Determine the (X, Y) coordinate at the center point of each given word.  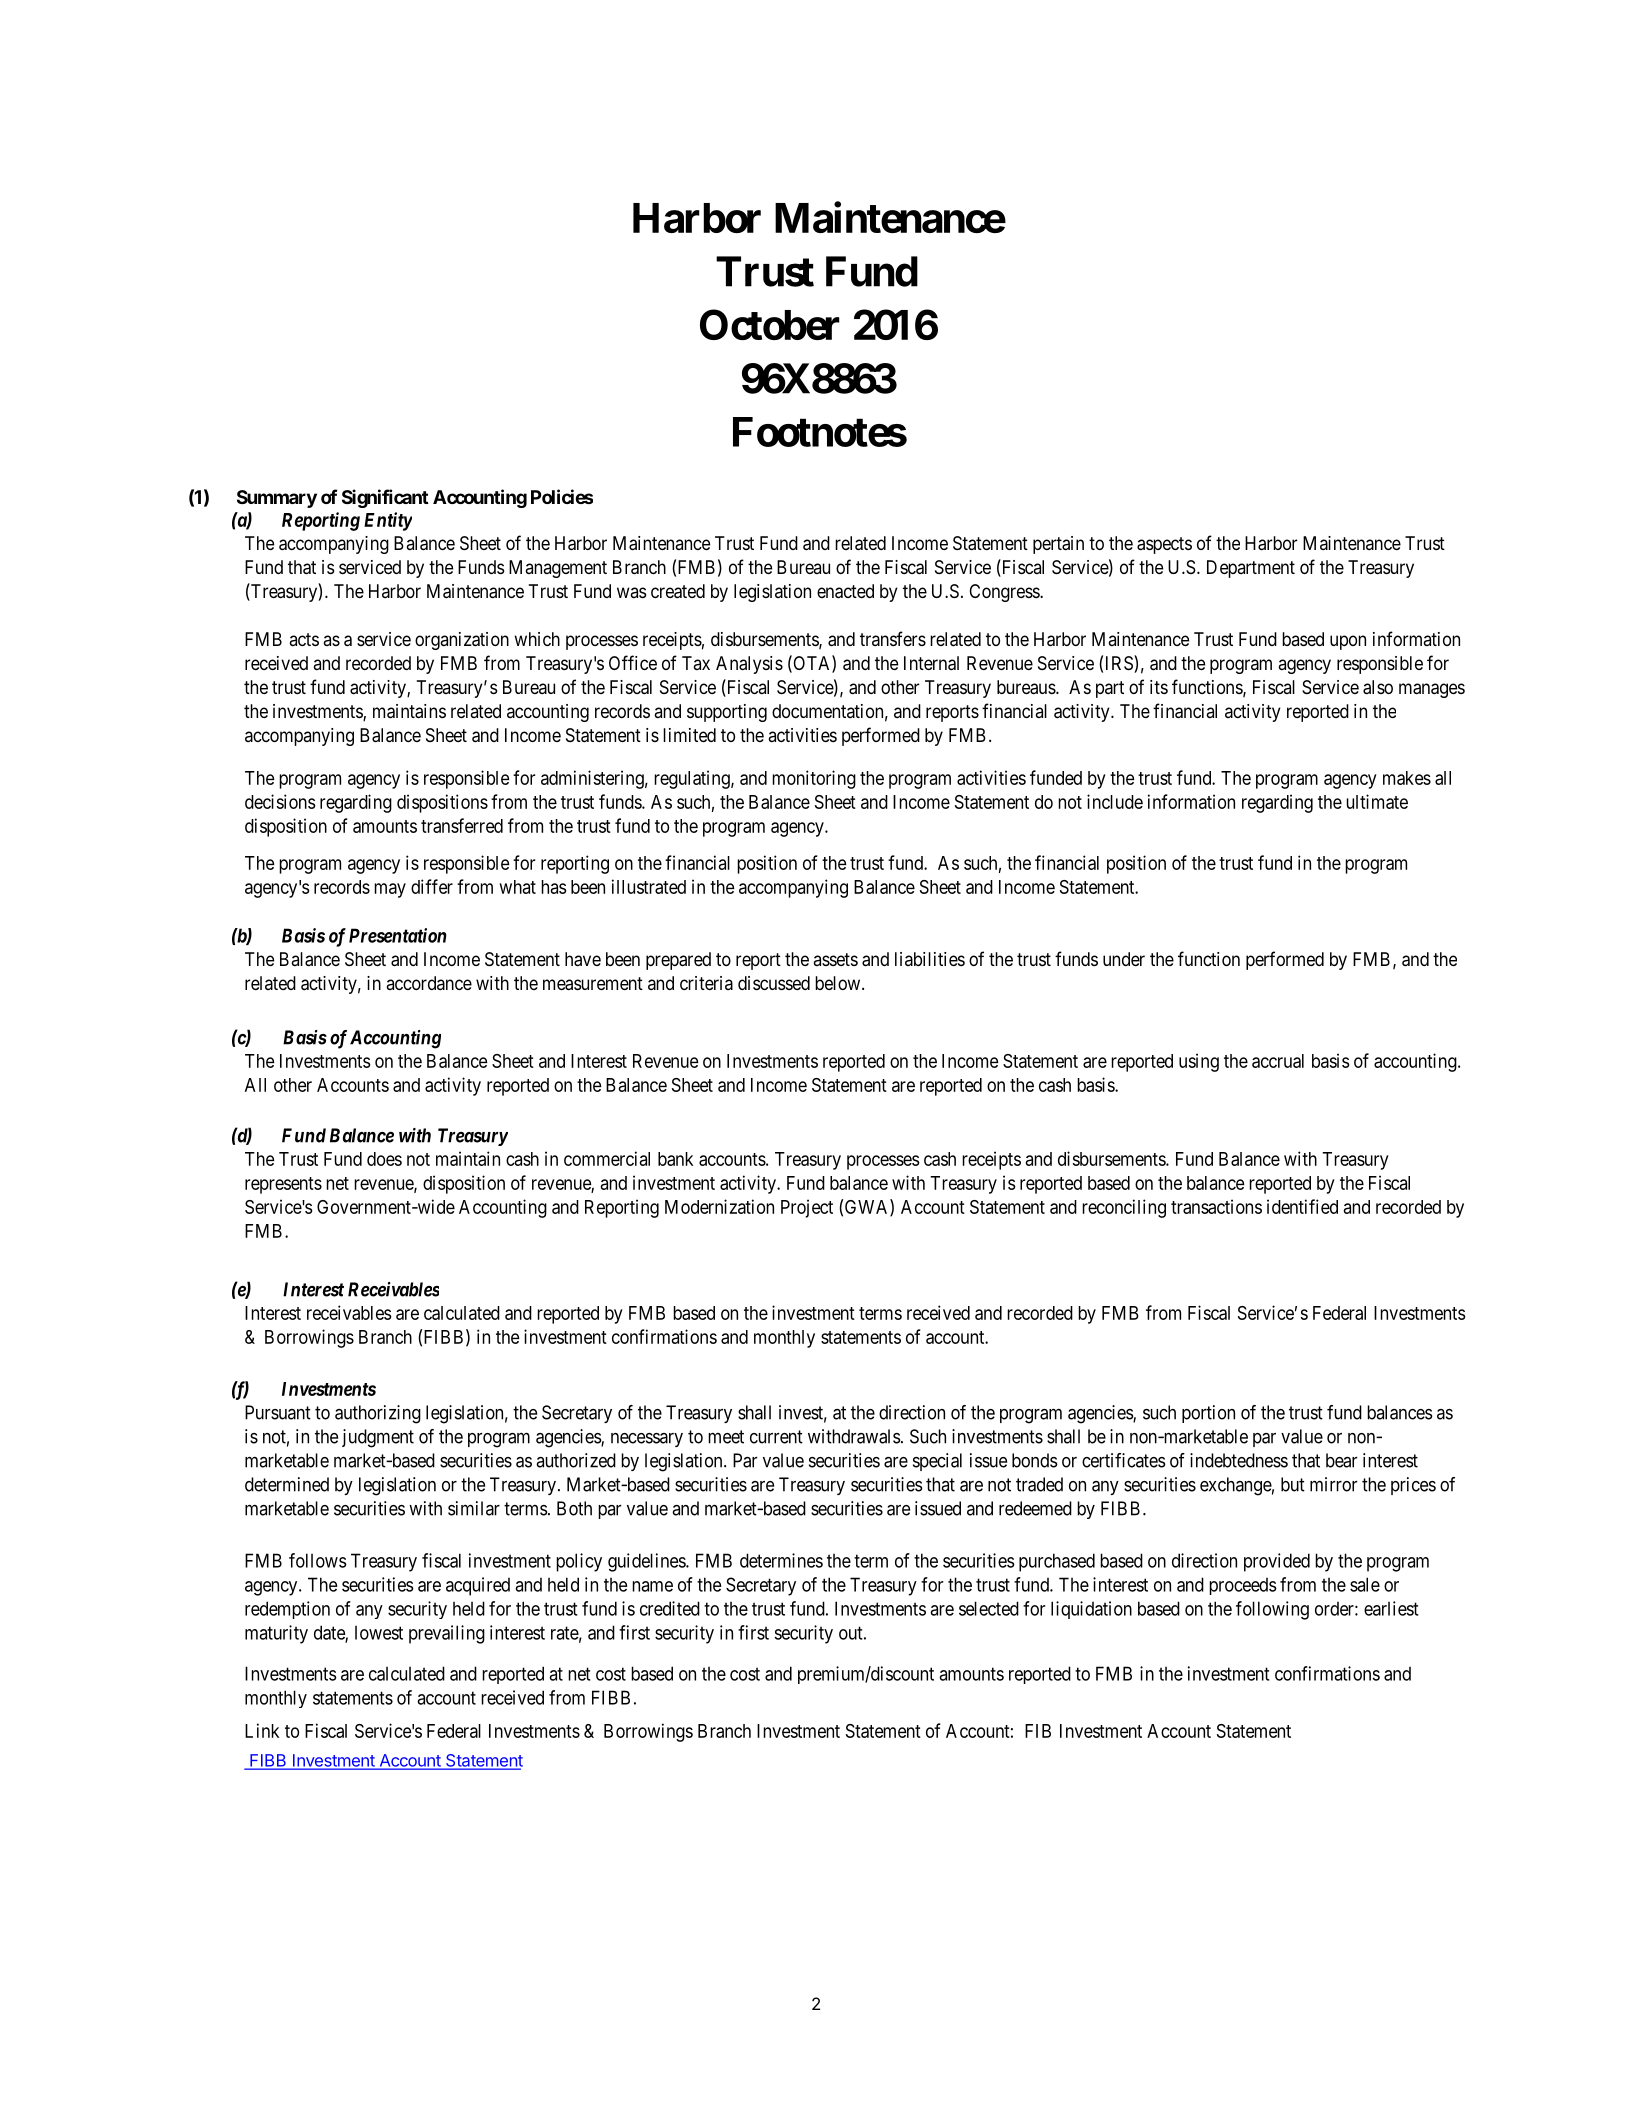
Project (807, 1208)
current (776, 1437)
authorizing (378, 1414)
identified (1302, 1206)
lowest (379, 1633)
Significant (385, 498)
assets (836, 959)
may (390, 890)
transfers (893, 638)
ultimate (1377, 801)
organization (462, 641)
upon (1348, 642)
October (770, 324)
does (384, 1159)
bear (1341, 1460)
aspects (1164, 545)
